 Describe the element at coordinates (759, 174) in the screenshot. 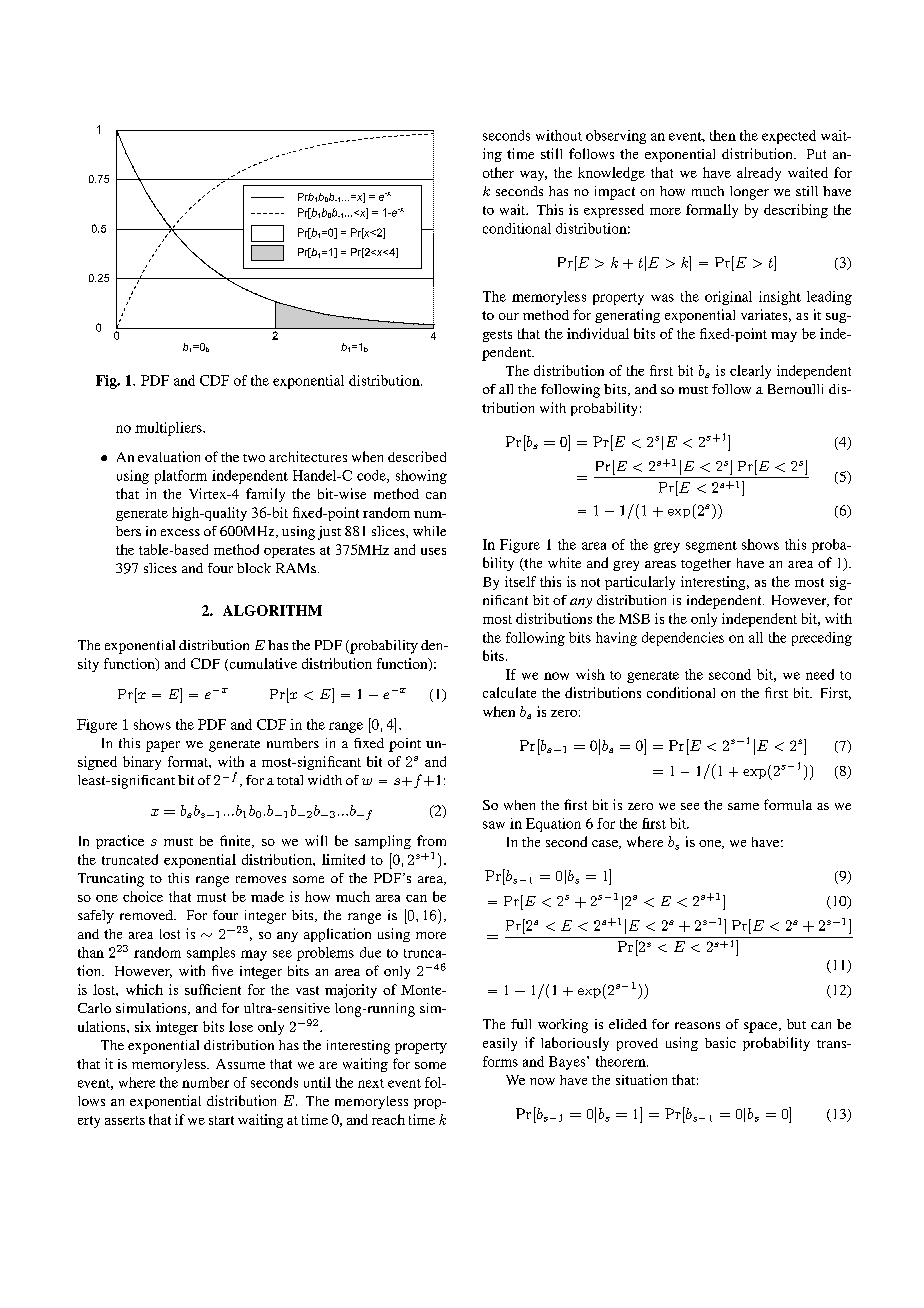

I see `already` at that location.
